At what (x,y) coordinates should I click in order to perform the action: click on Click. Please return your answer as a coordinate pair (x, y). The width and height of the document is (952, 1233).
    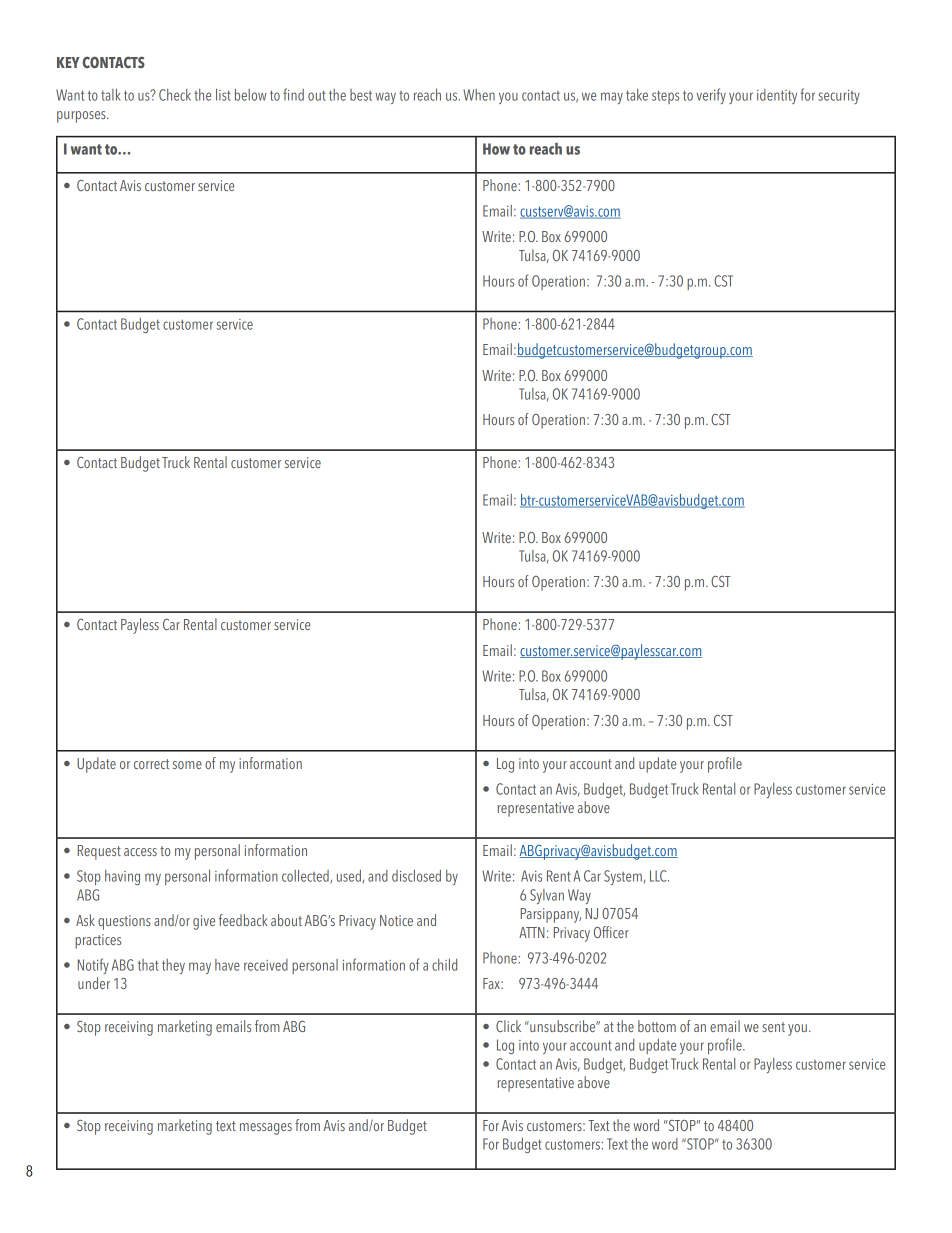
    Looking at the image, I should click on (508, 1026).
